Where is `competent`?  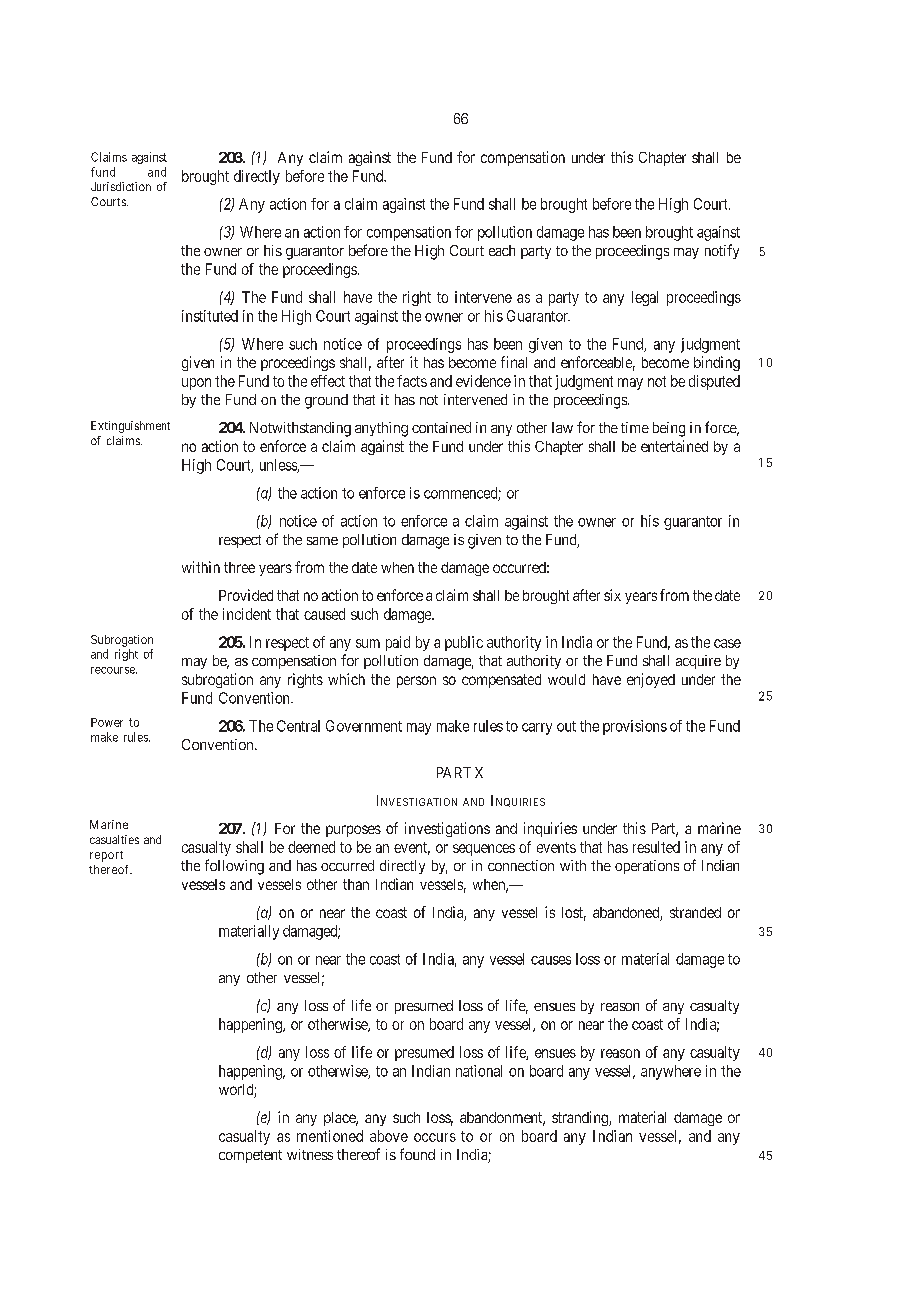
competent is located at coordinates (250, 1156).
